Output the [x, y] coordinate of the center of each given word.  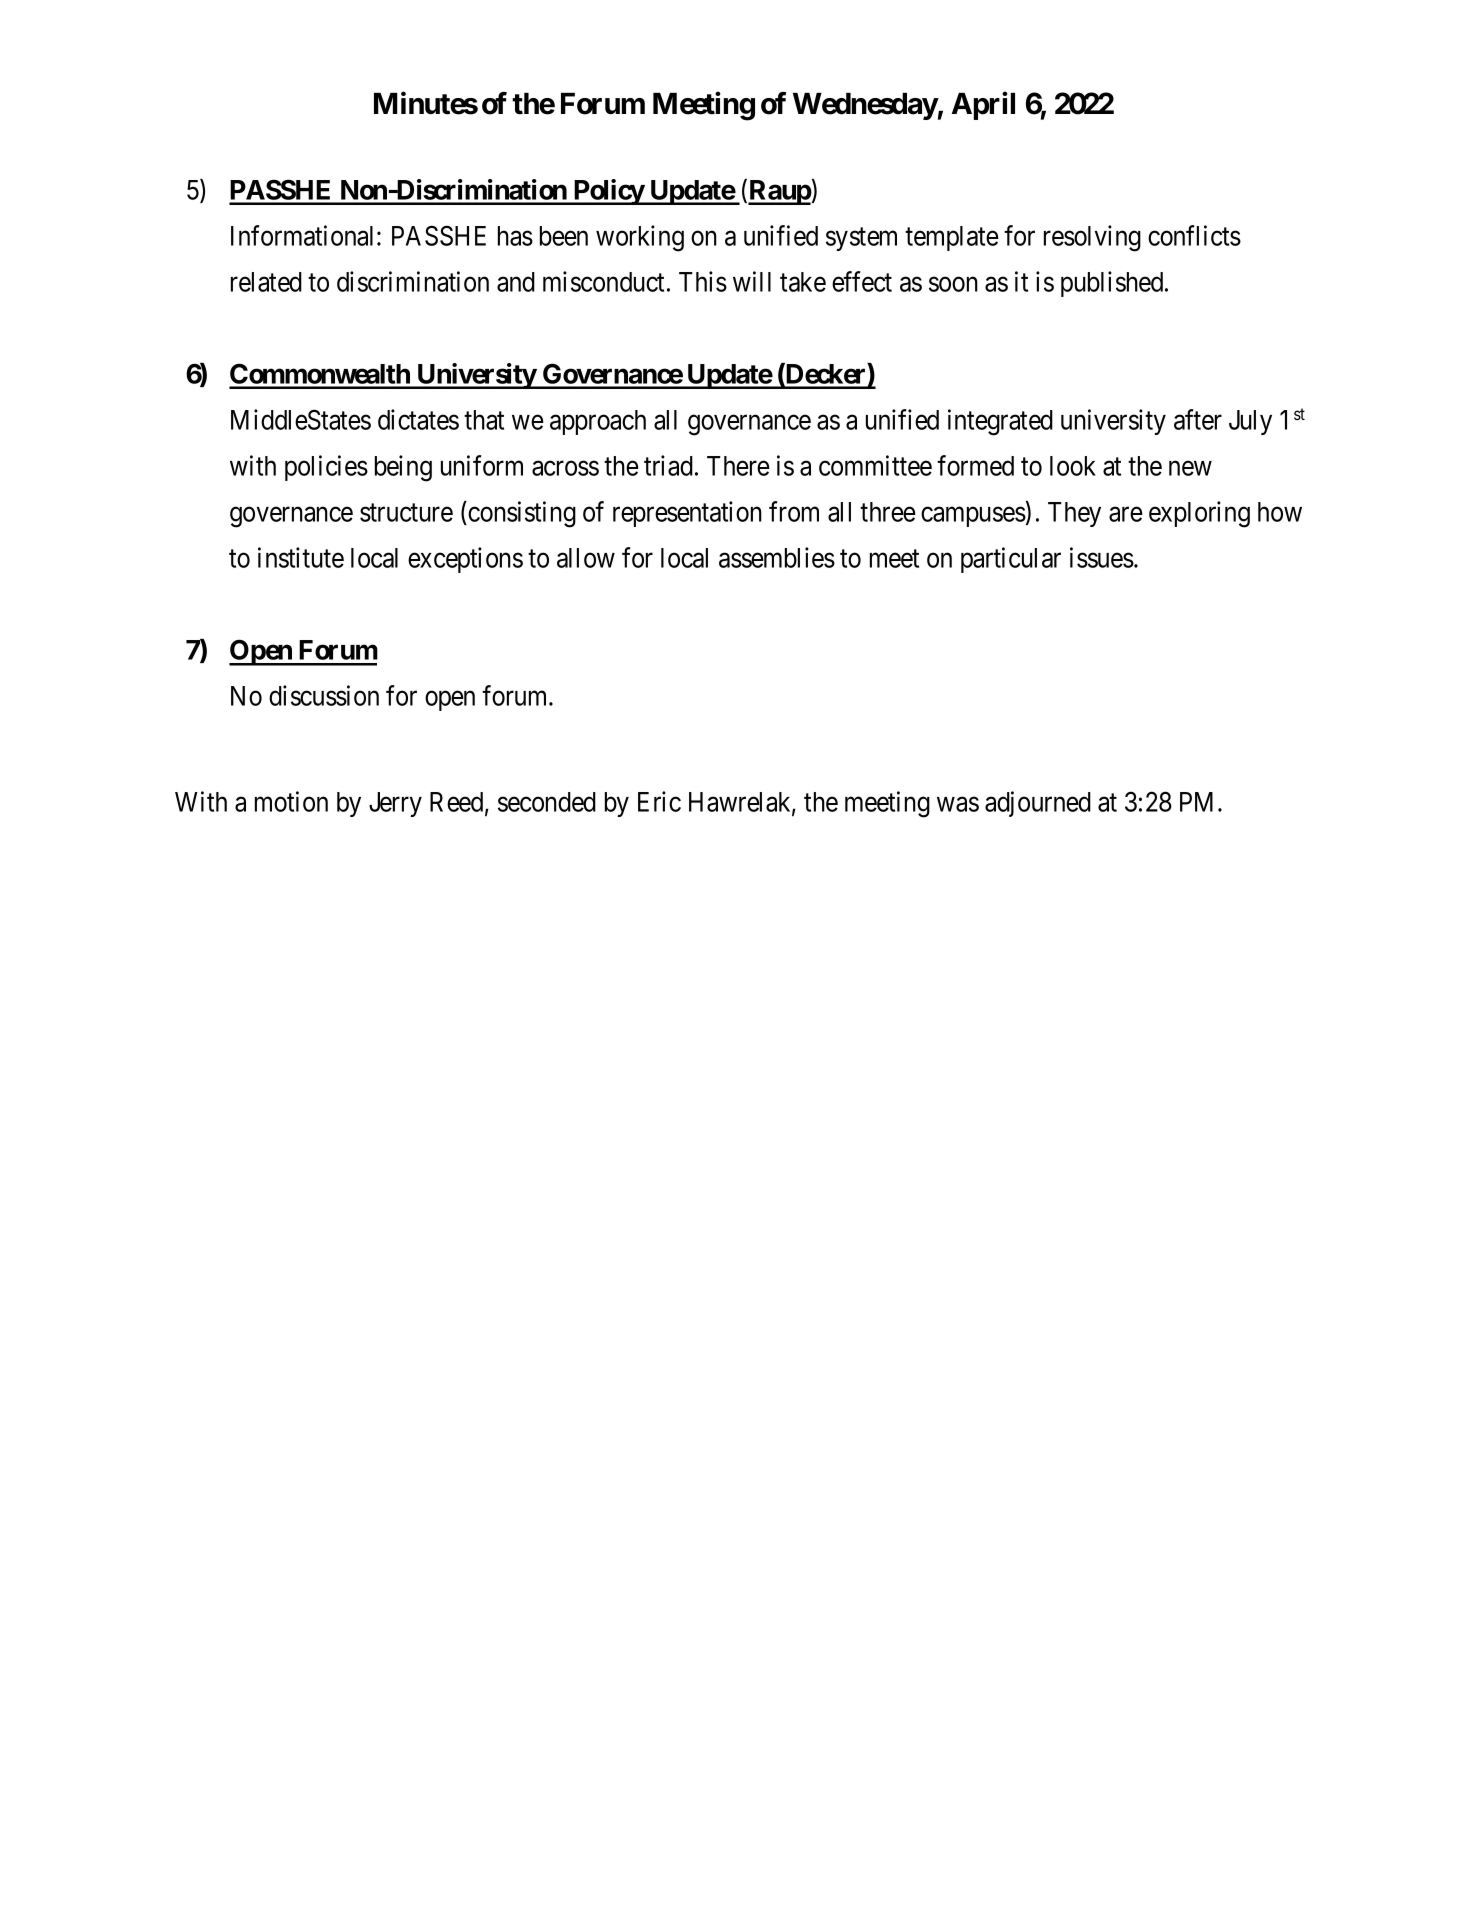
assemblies [777, 557]
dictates [418, 419]
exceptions [465, 560]
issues [1102, 557]
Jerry [395, 804]
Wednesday [865, 106]
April [983, 106]
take [803, 282]
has [515, 236]
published [1113, 284]
